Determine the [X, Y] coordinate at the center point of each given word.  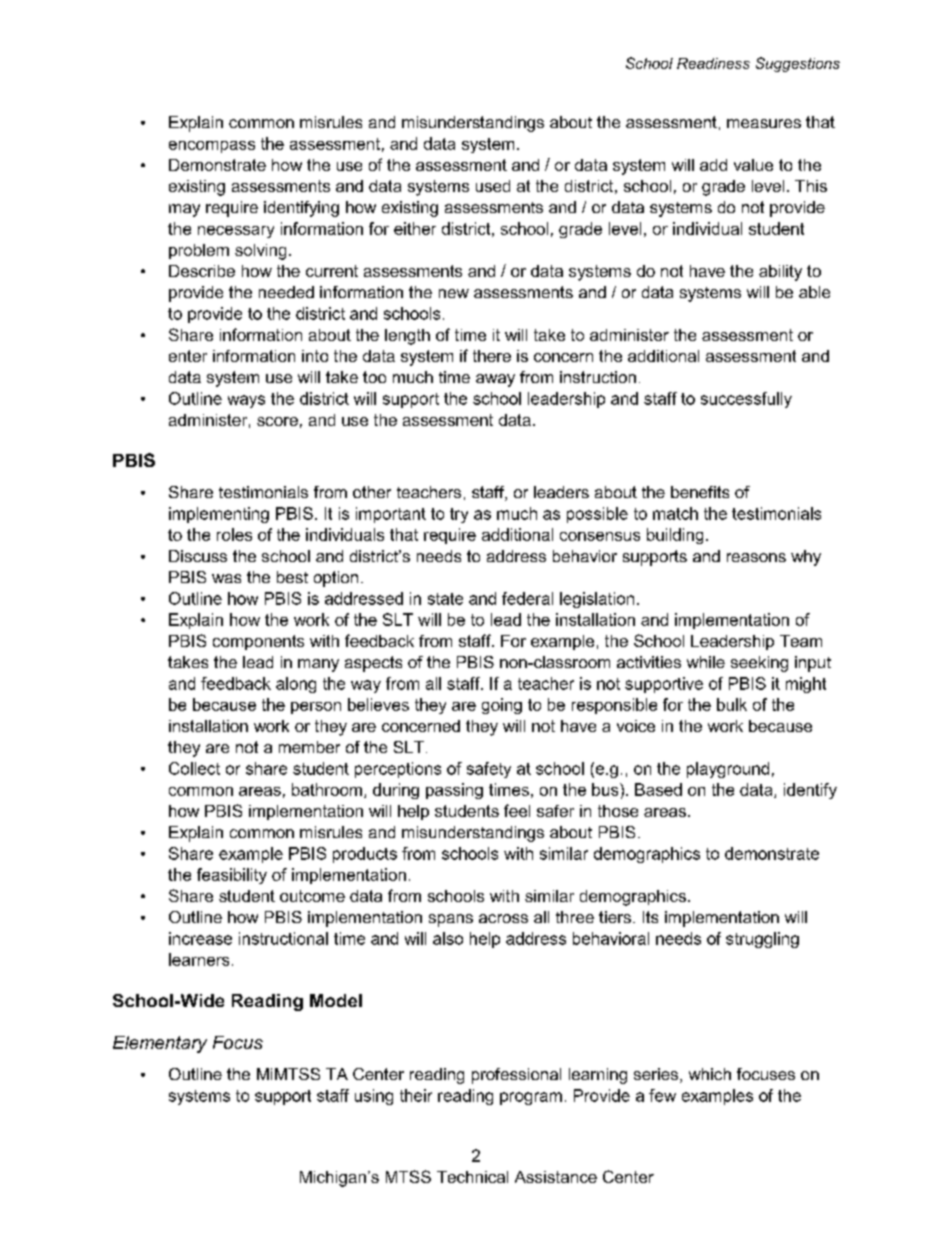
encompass [212, 147]
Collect [194, 768]
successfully [746, 400]
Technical [472, 1177]
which [710, 1074]
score [277, 421]
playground [728, 770]
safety [489, 770]
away [495, 380]
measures [764, 123]
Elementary [160, 1044]
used [493, 186]
